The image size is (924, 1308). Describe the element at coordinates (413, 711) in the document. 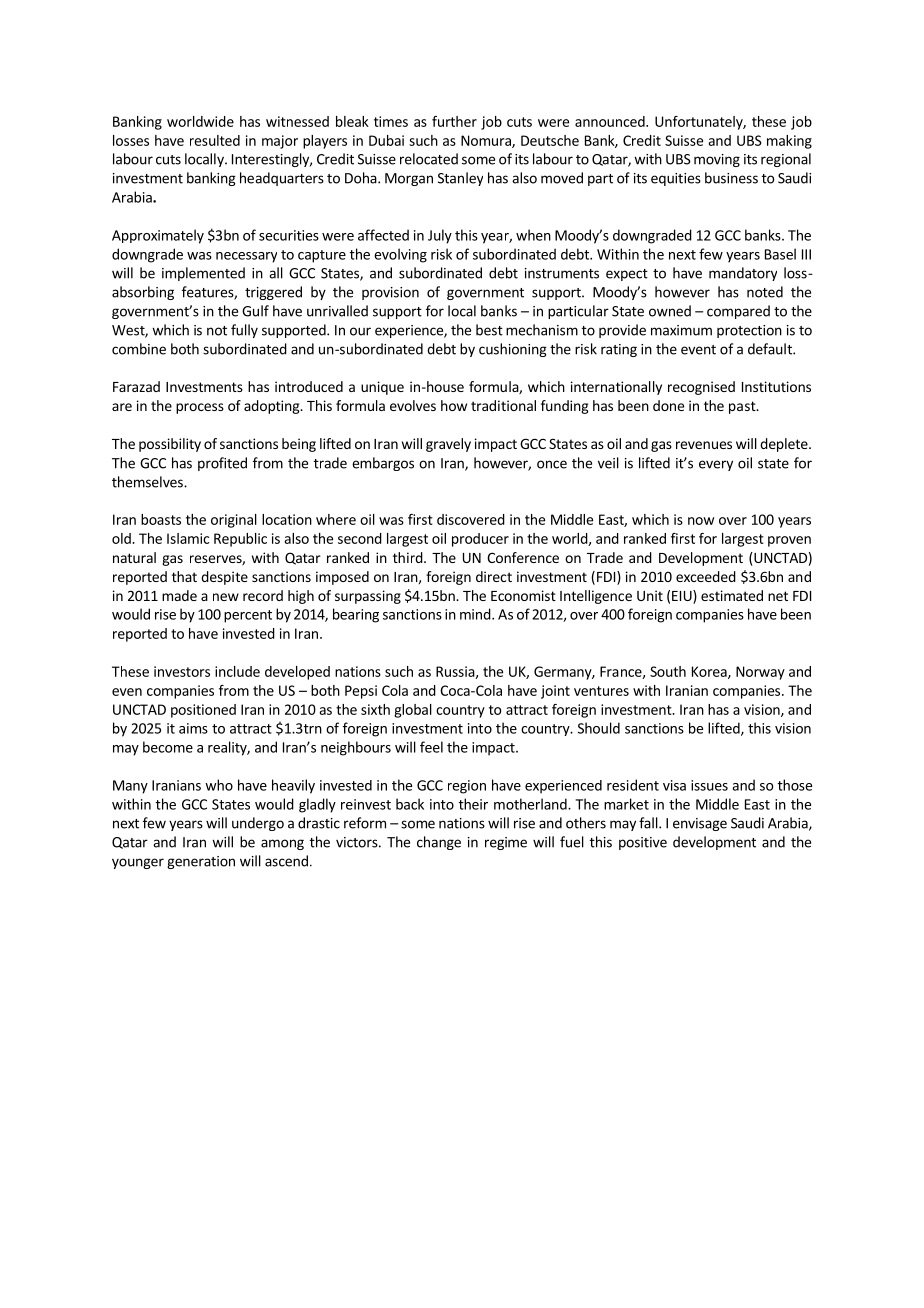

I see `global` at that location.
